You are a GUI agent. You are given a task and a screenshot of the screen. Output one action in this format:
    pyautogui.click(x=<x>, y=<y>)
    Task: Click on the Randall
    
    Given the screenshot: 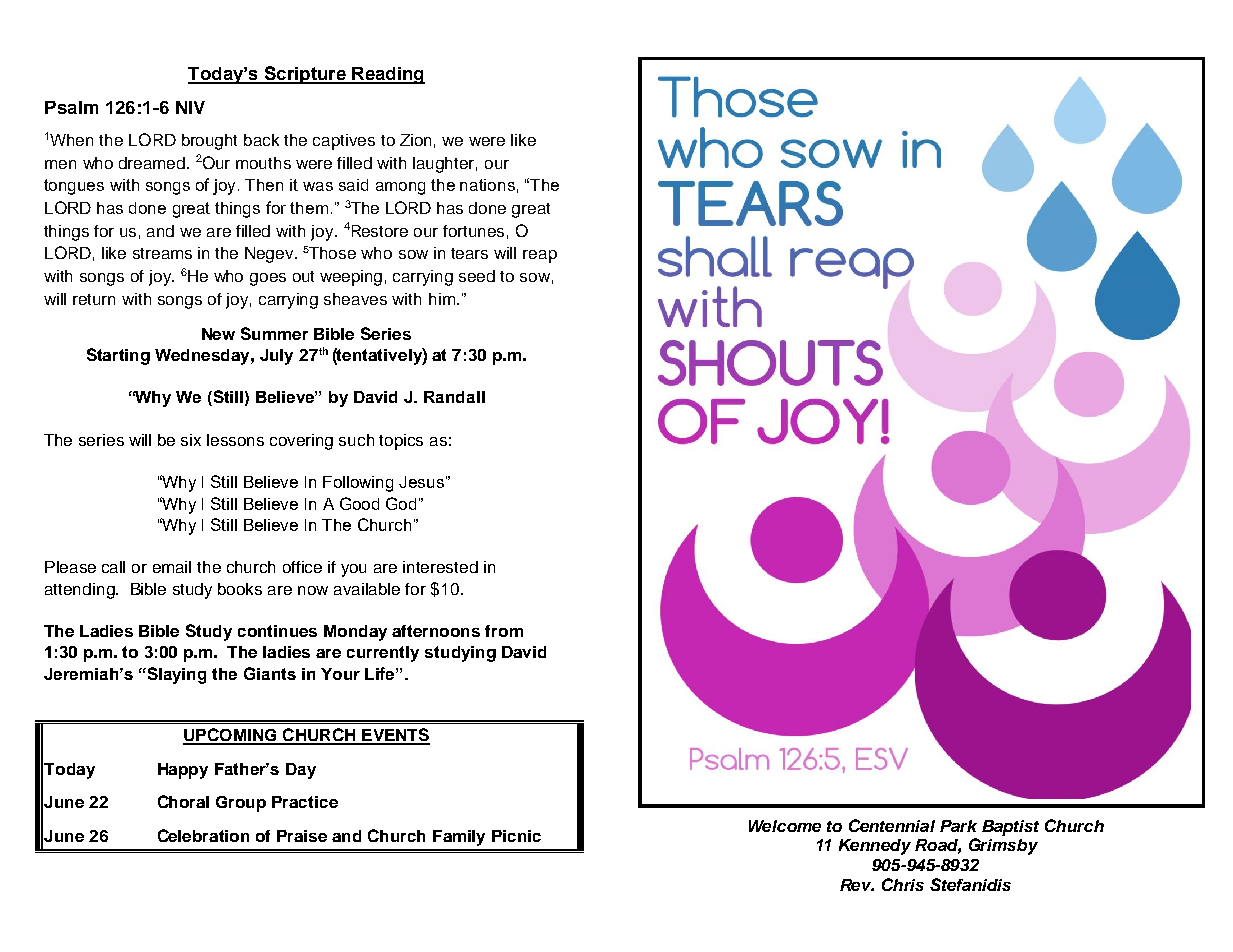 What is the action you would take?
    pyautogui.click(x=454, y=397)
